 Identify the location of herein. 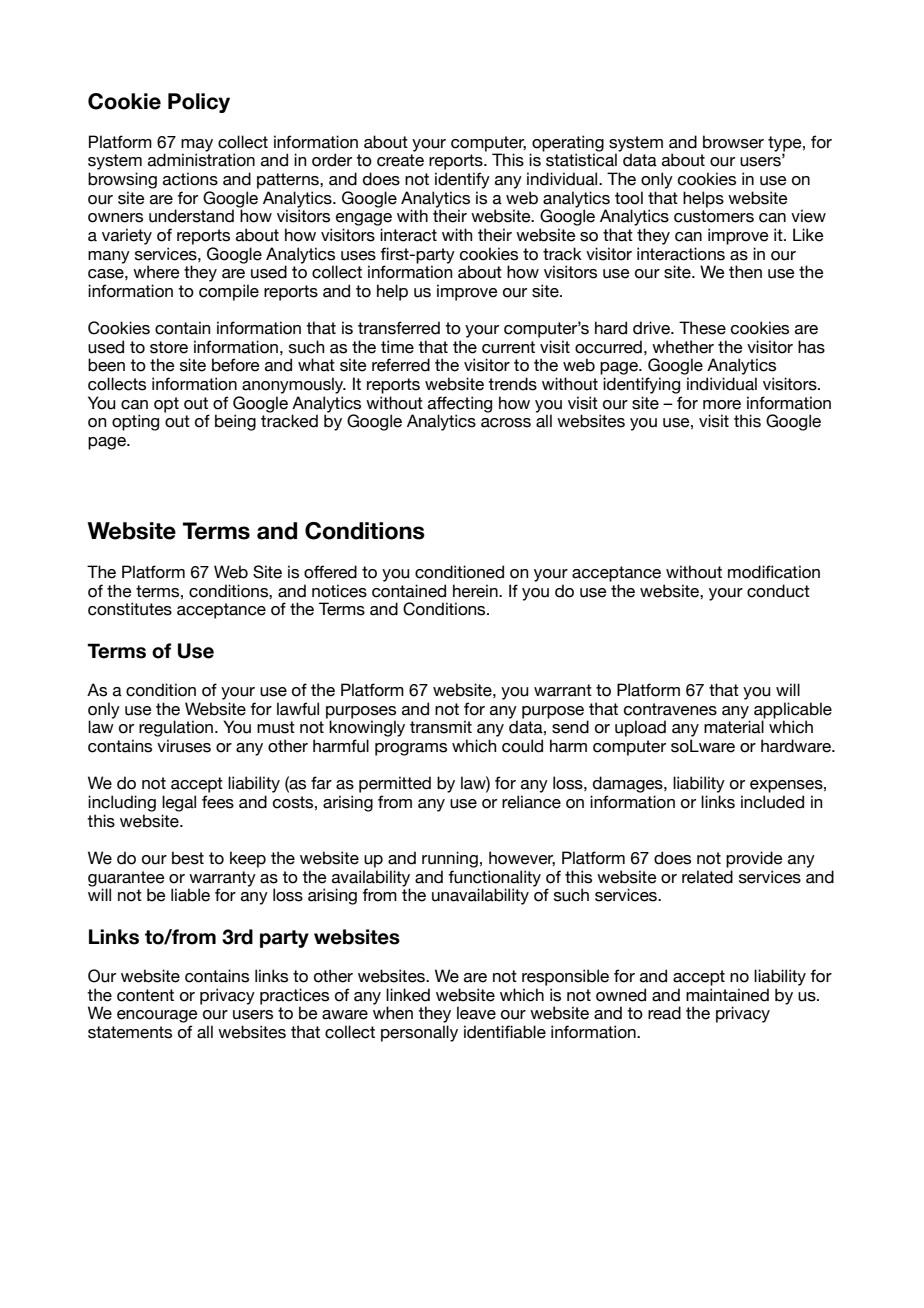
(476, 591).
